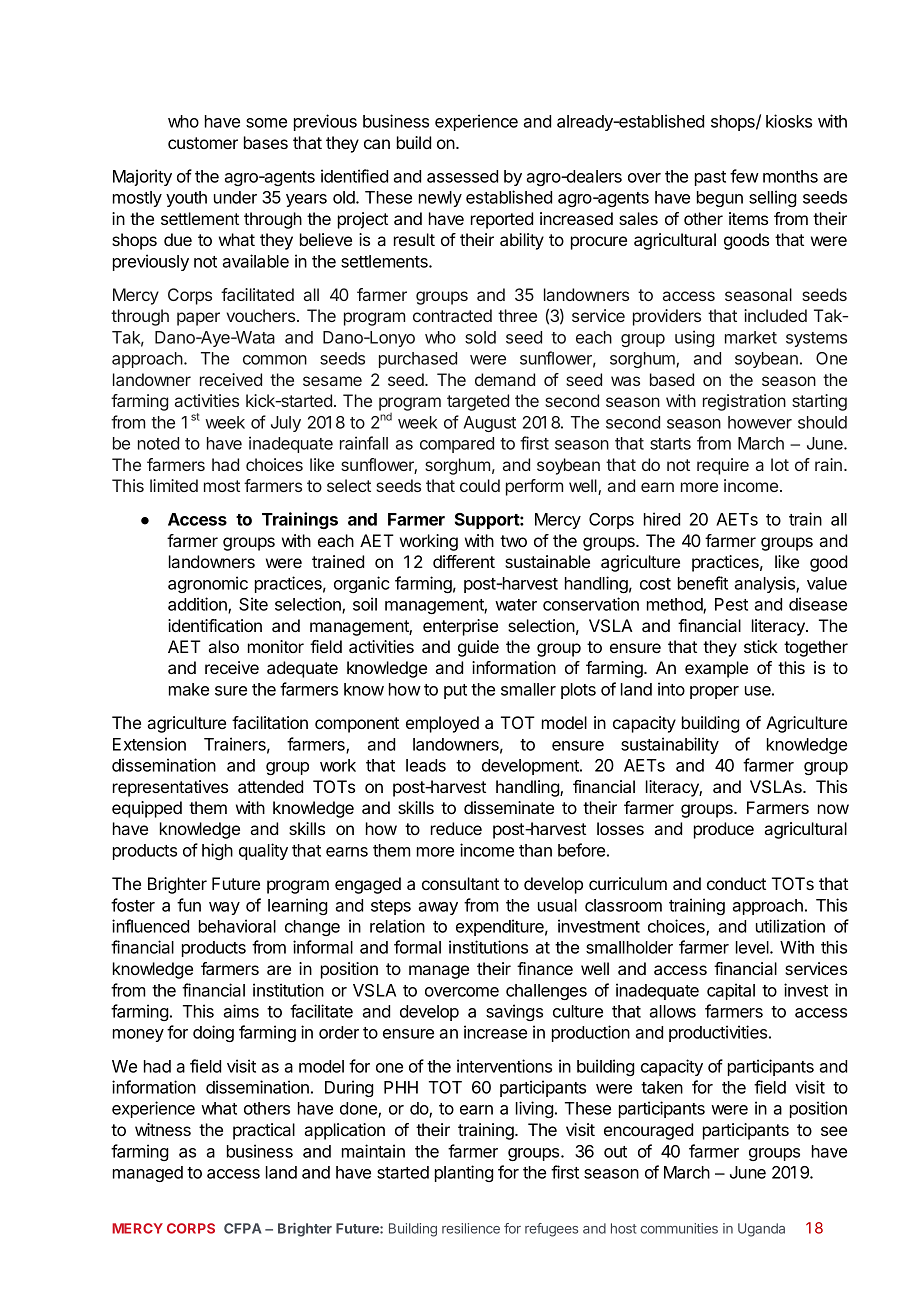 The width and height of the document is (924, 1309). What do you see at coordinates (744, 176) in the document?
I see `few` at bounding box center [744, 176].
